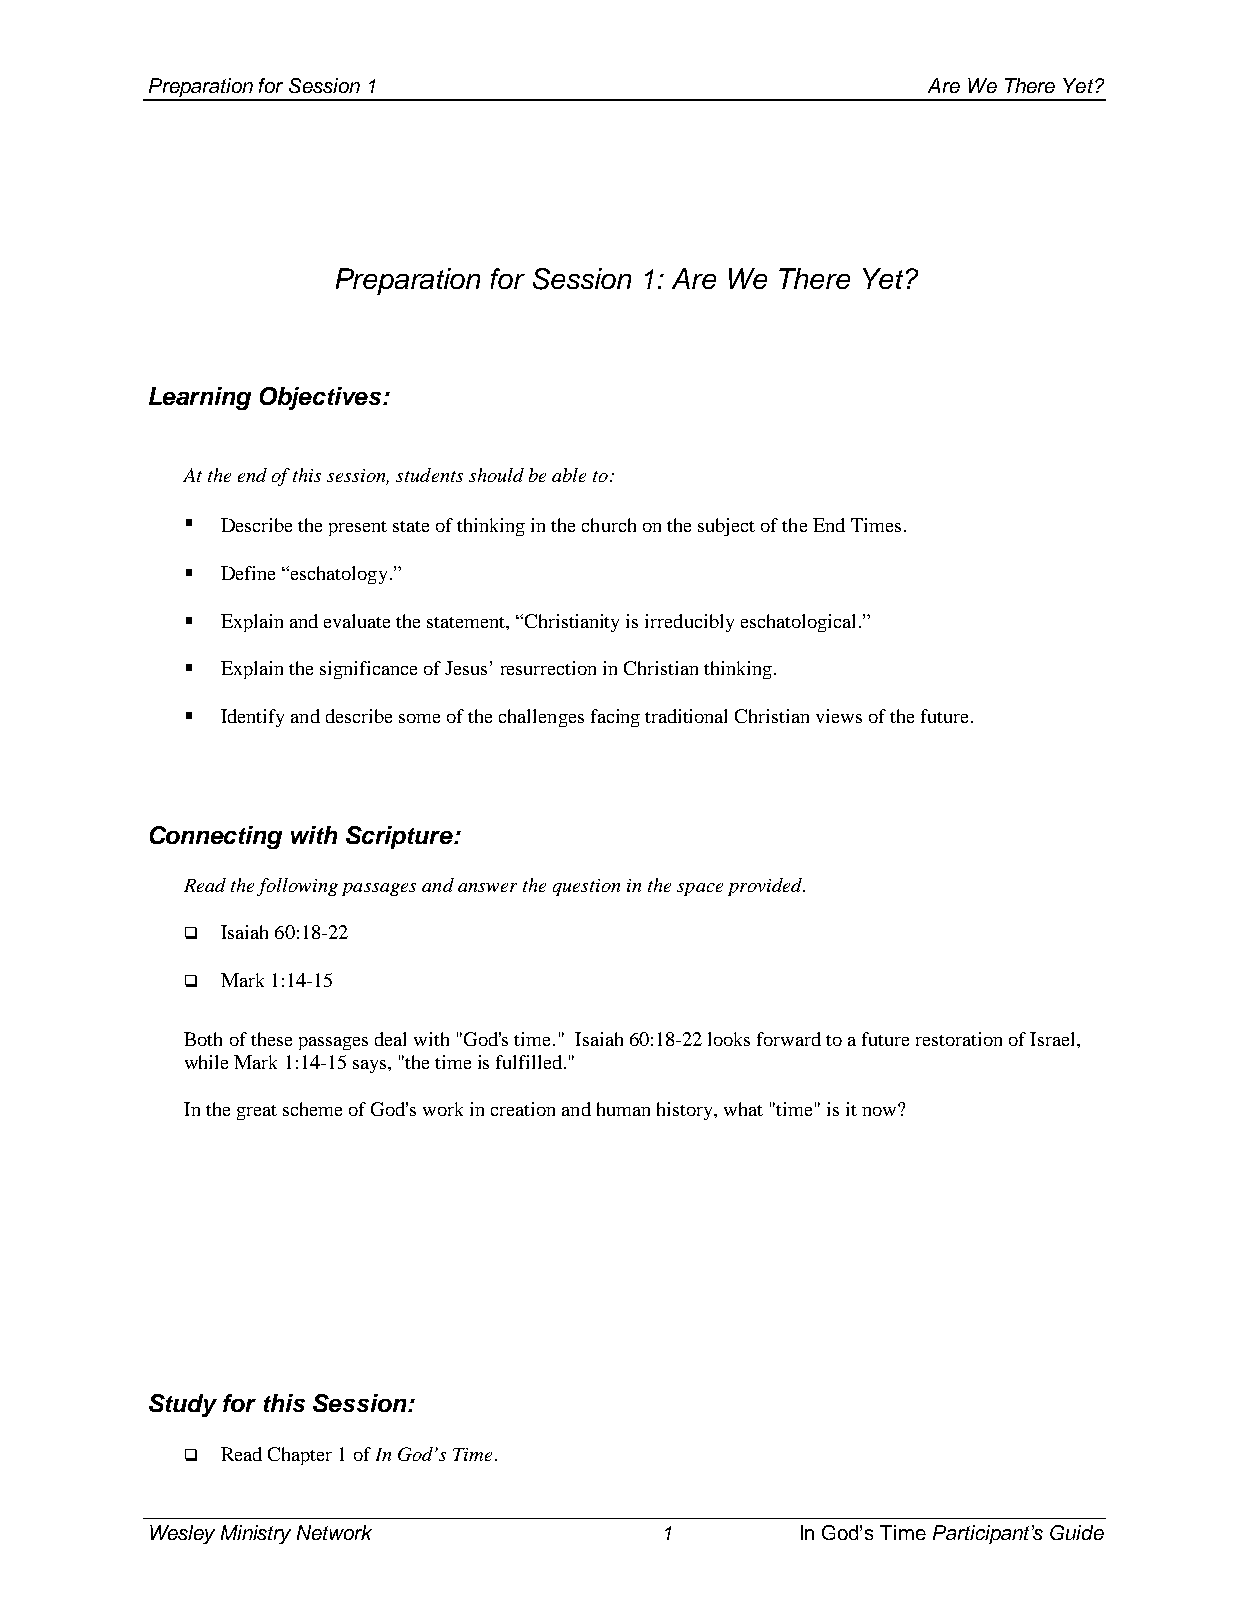 This screenshot has height=1617, width=1250. I want to click on able, so click(569, 475).
